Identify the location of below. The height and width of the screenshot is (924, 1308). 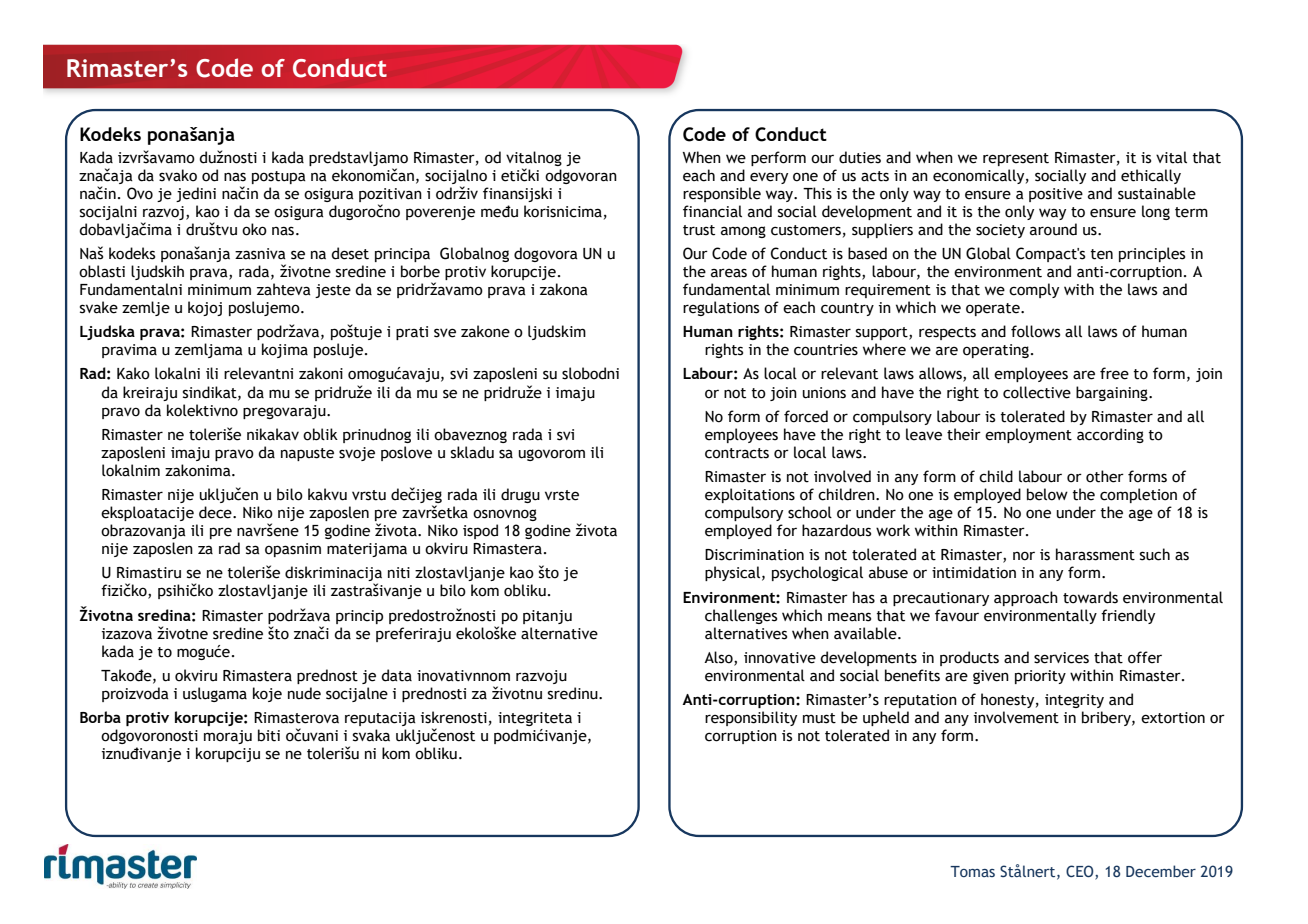
(1047, 494).
